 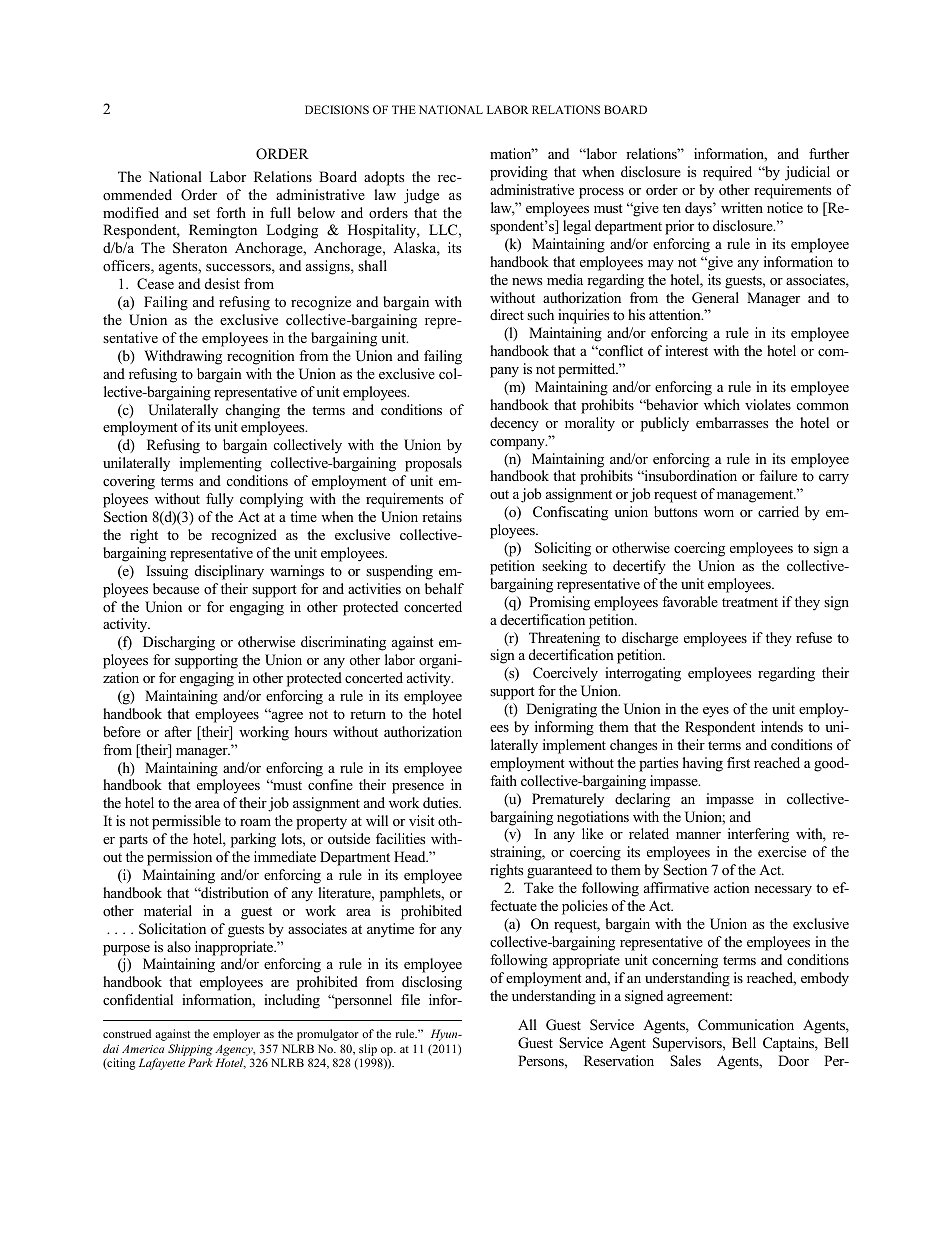 What do you see at coordinates (190, 1050) in the screenshot?
I see `Shipping` at bounding box center [190, 1050].
